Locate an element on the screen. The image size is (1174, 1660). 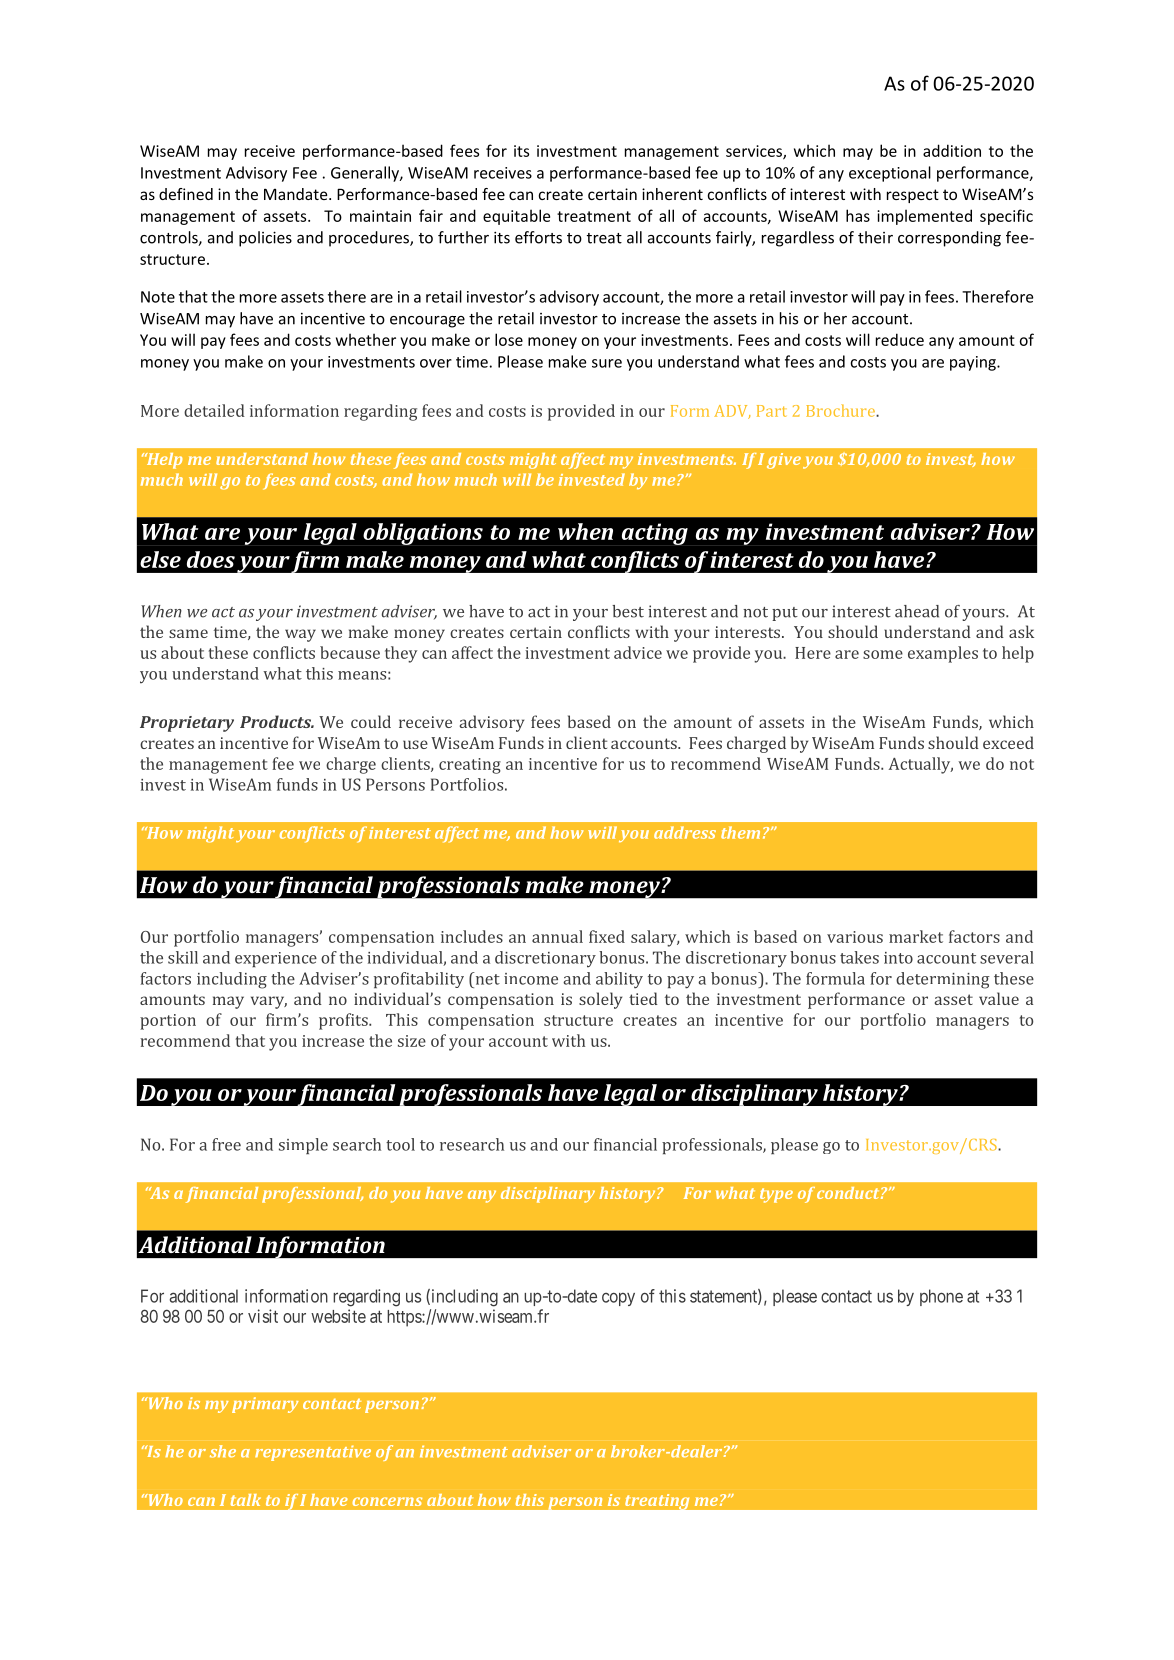
efforts is located at coordinates (538, 237).
